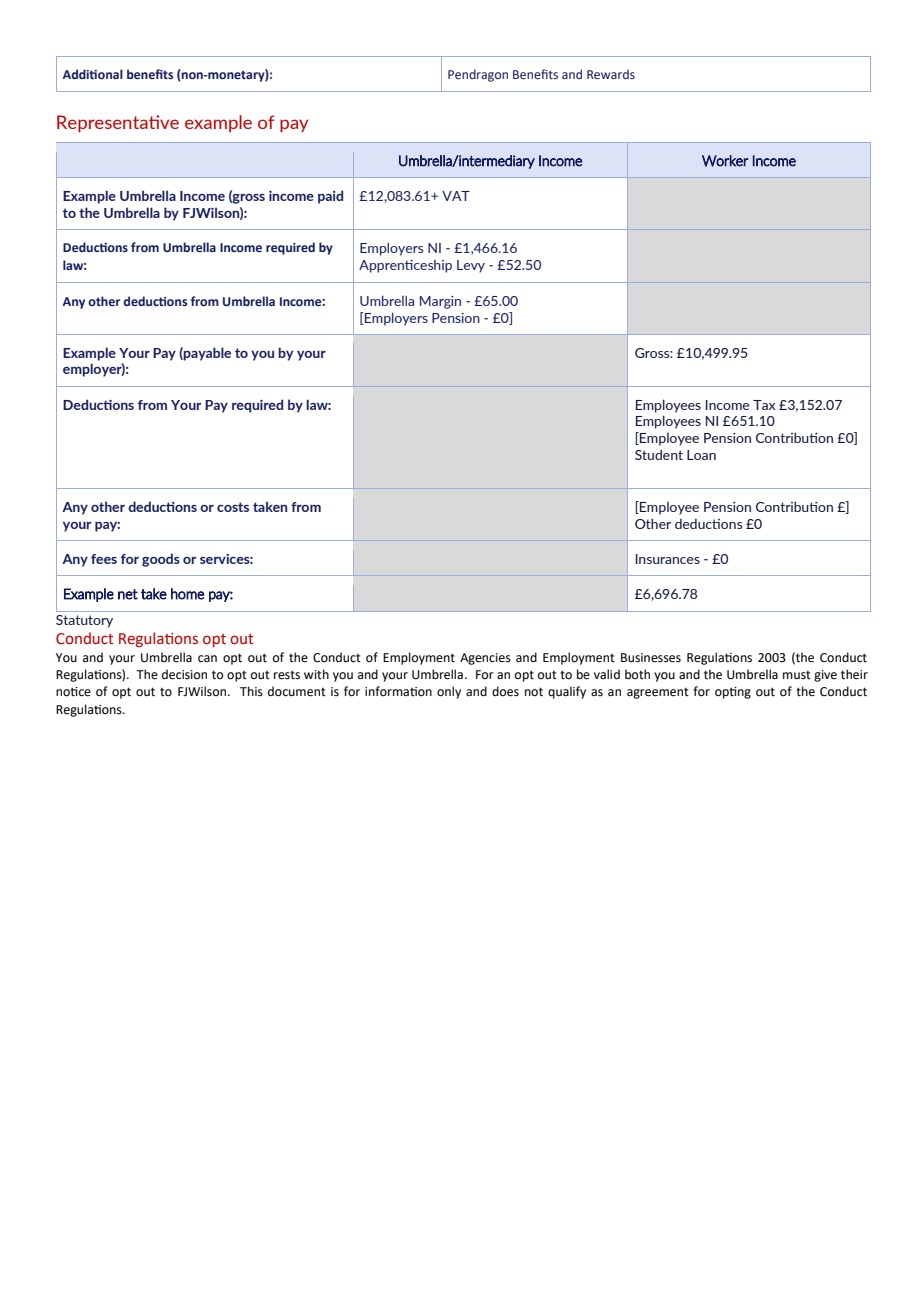 The image size is (924, 1308). I want to click on Levy, so click(471, 266).
